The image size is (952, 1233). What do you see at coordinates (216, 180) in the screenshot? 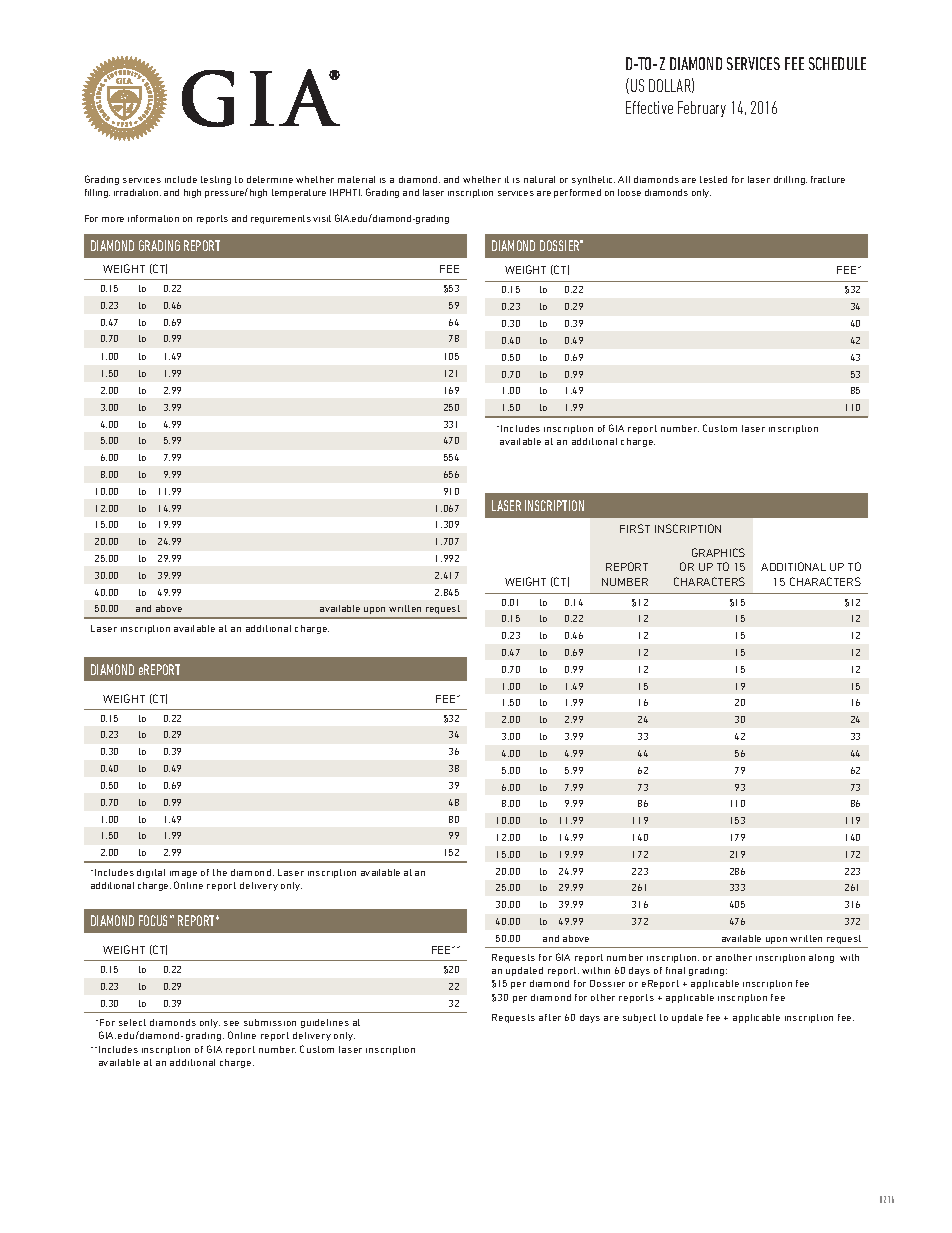
I see `testing` at bounding box center [216, 180].
